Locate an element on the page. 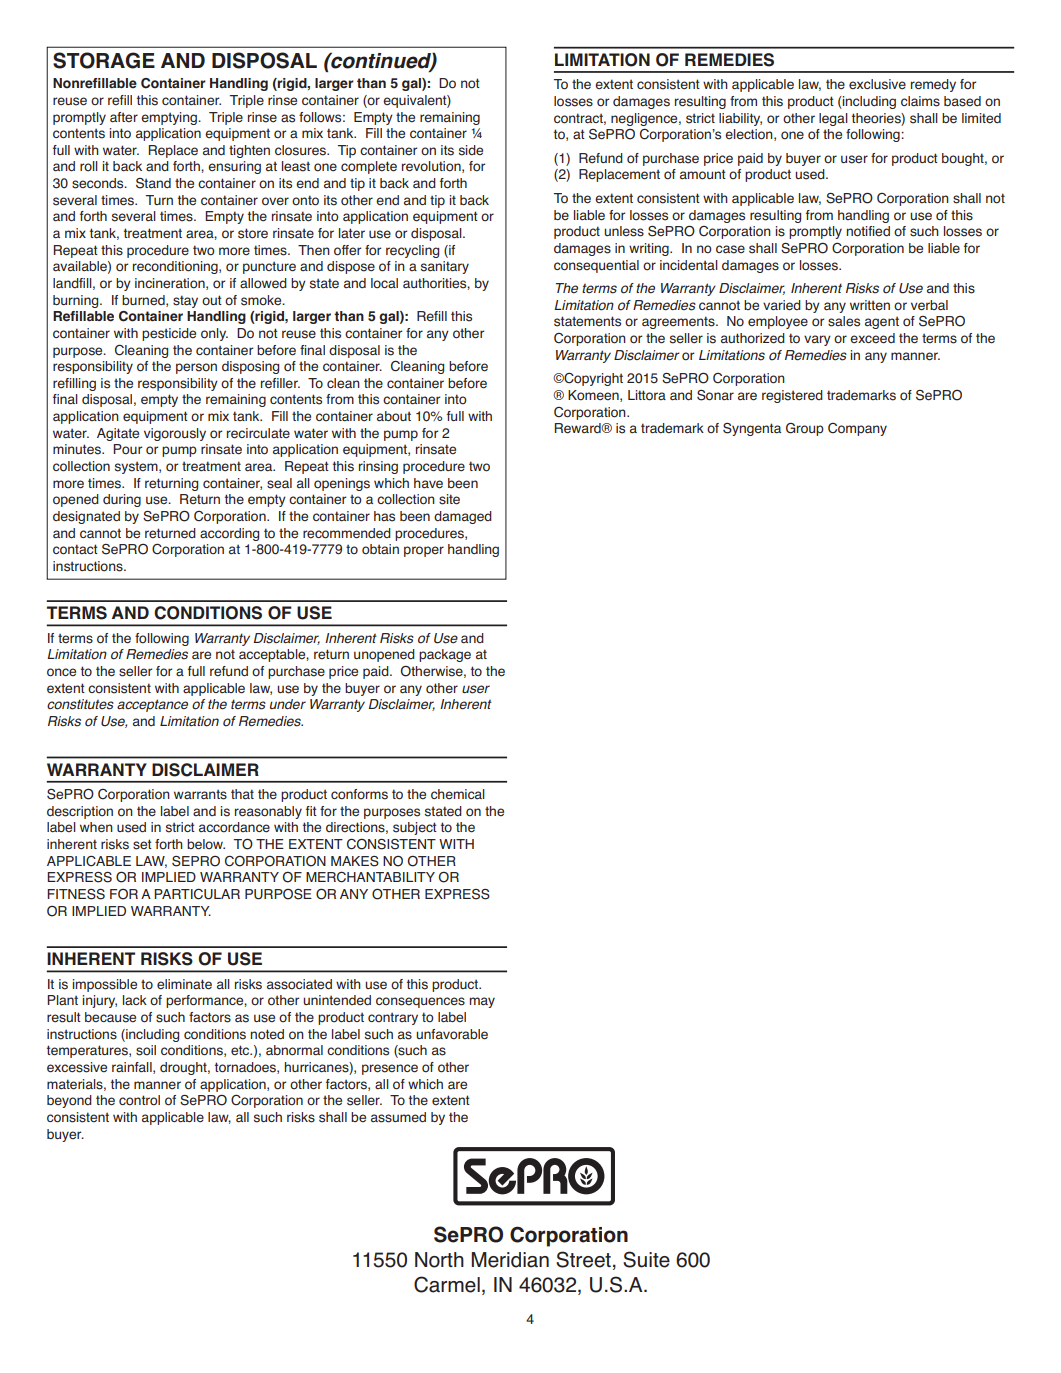  after is located at coordinates (124, 117).
